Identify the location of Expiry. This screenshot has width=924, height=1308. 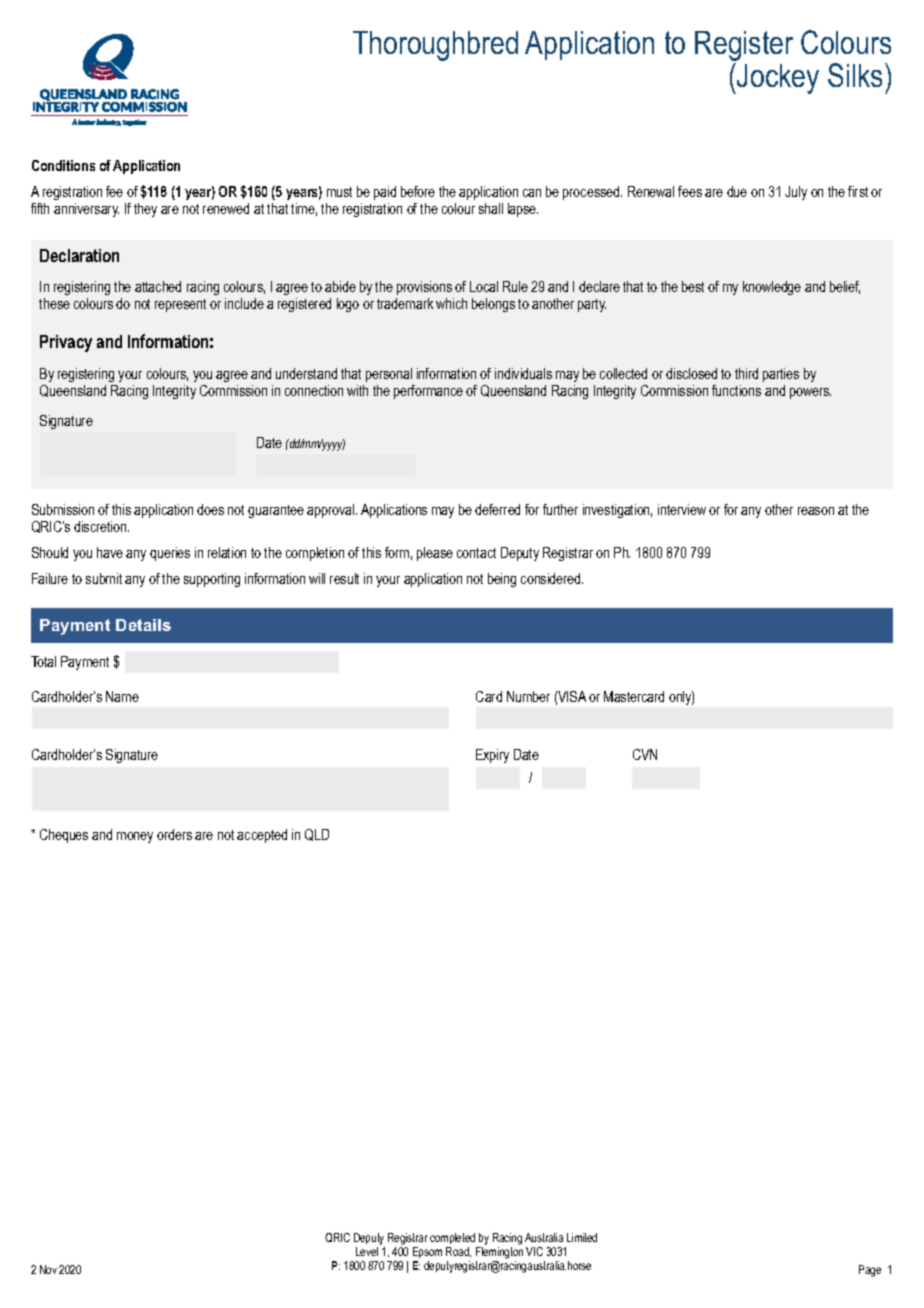
(492, 756).
